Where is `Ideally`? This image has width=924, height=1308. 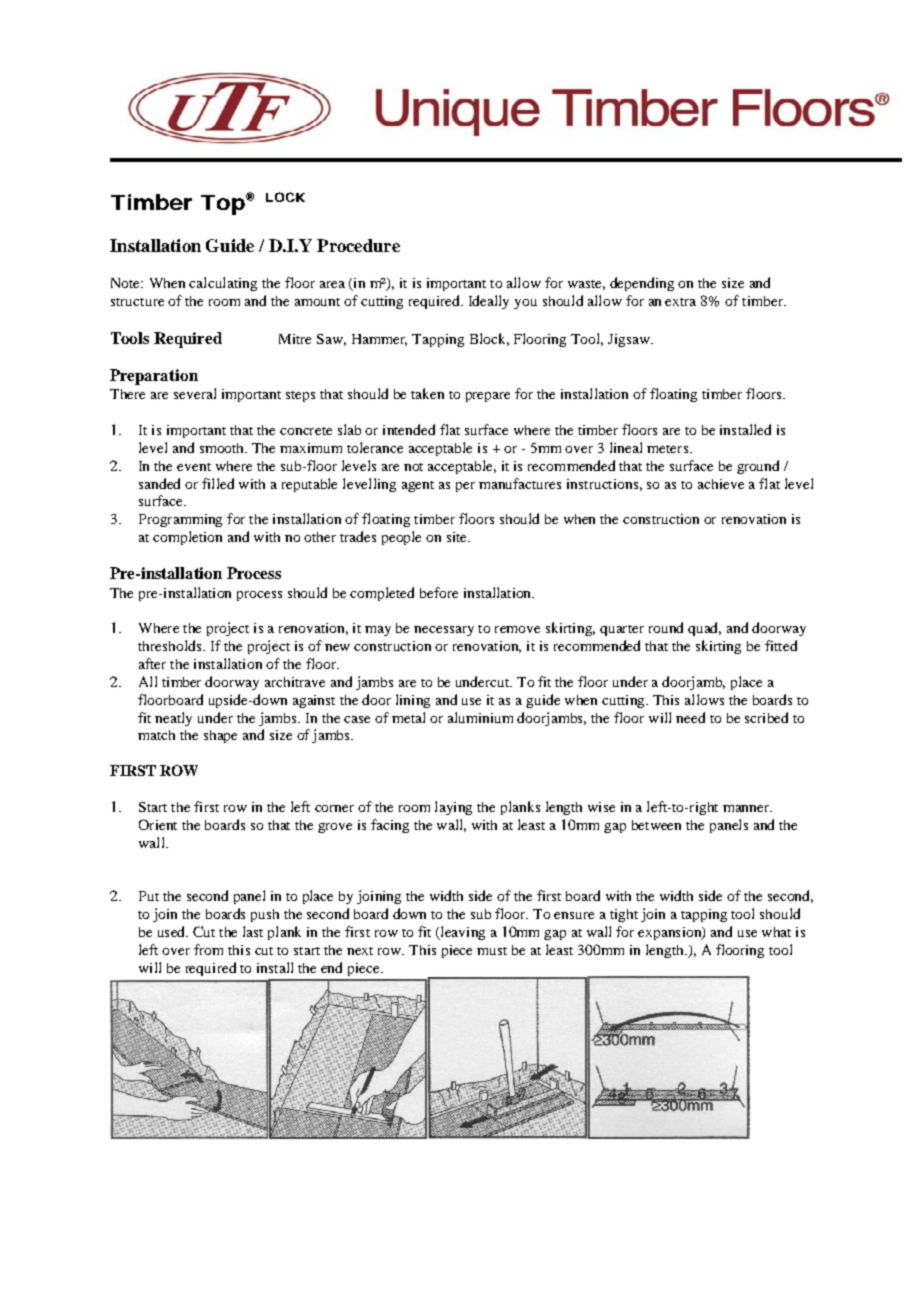
Ideally is located at coordinates (489, 302).
